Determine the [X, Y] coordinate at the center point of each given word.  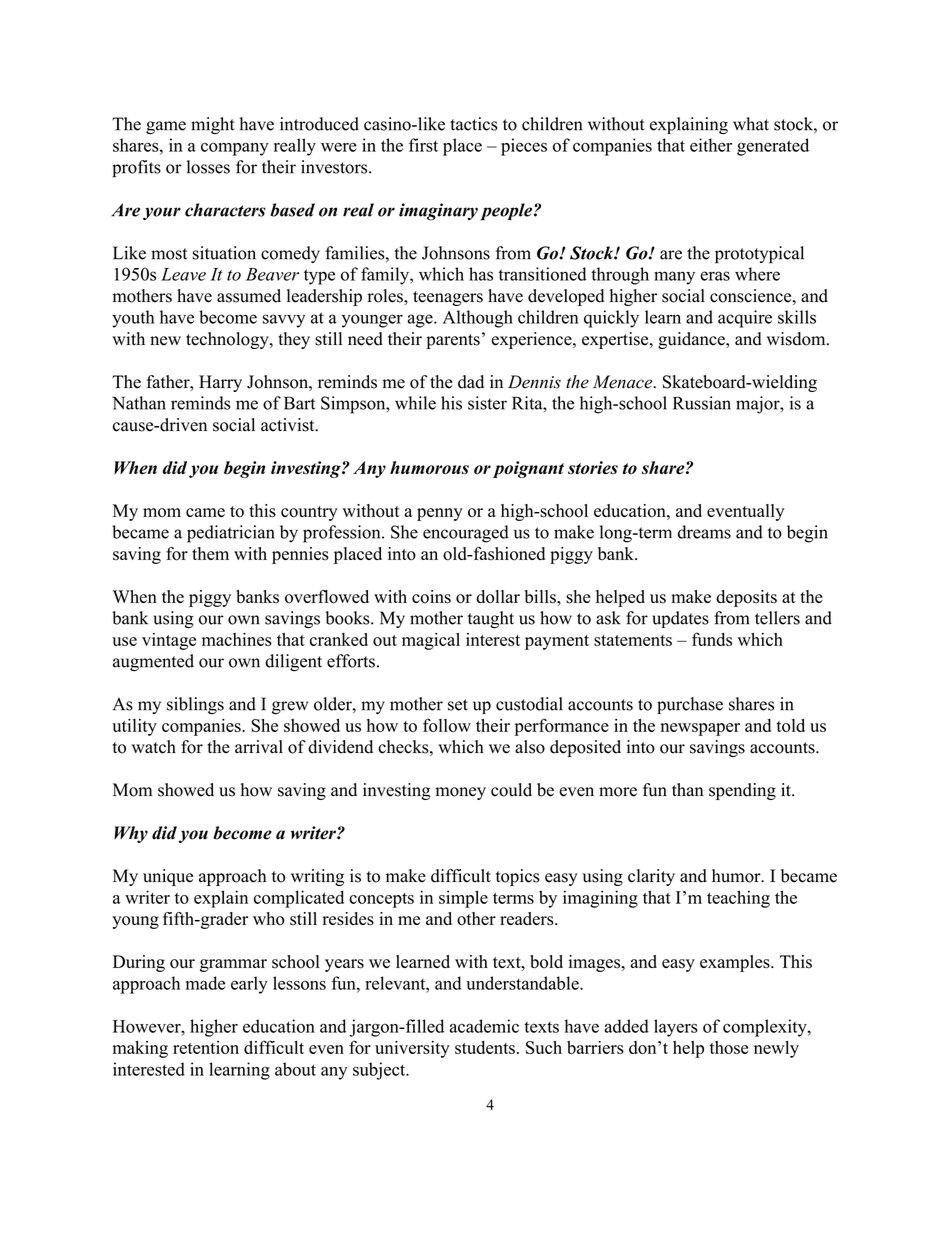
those [729, 1047]
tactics [474, 124]
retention [206, 1047]
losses [208, 167]
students [485, 1047]
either [711, 145]
